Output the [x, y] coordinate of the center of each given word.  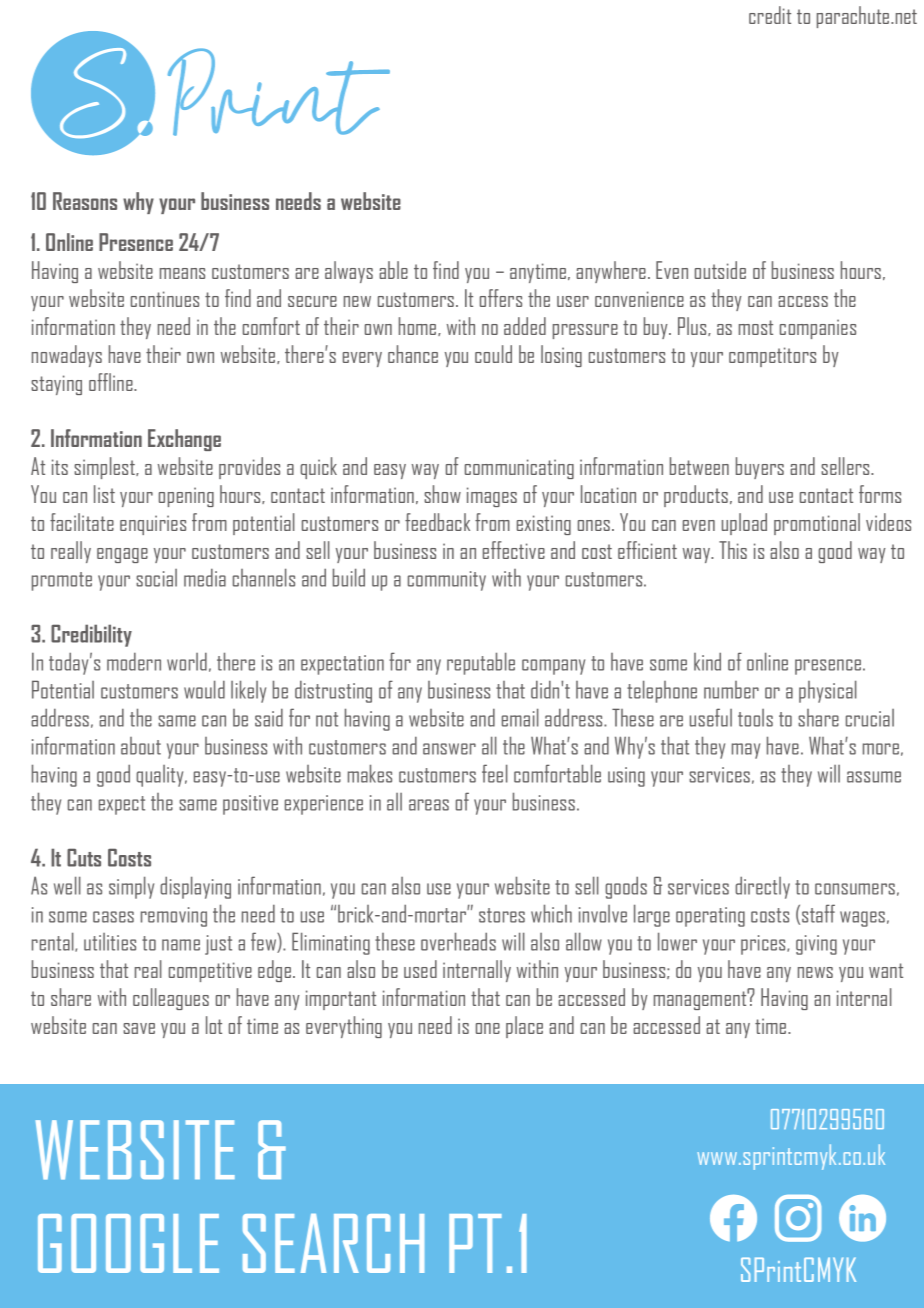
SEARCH [333, 1243]
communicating [519, 469]
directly [762, 887]
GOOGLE [128, 1243]
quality [161, 776]
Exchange [184, 440]
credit [770, 15]
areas [429, 805]
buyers [760, 468]
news [815, 972]
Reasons [85, 201]
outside [720, 270]
